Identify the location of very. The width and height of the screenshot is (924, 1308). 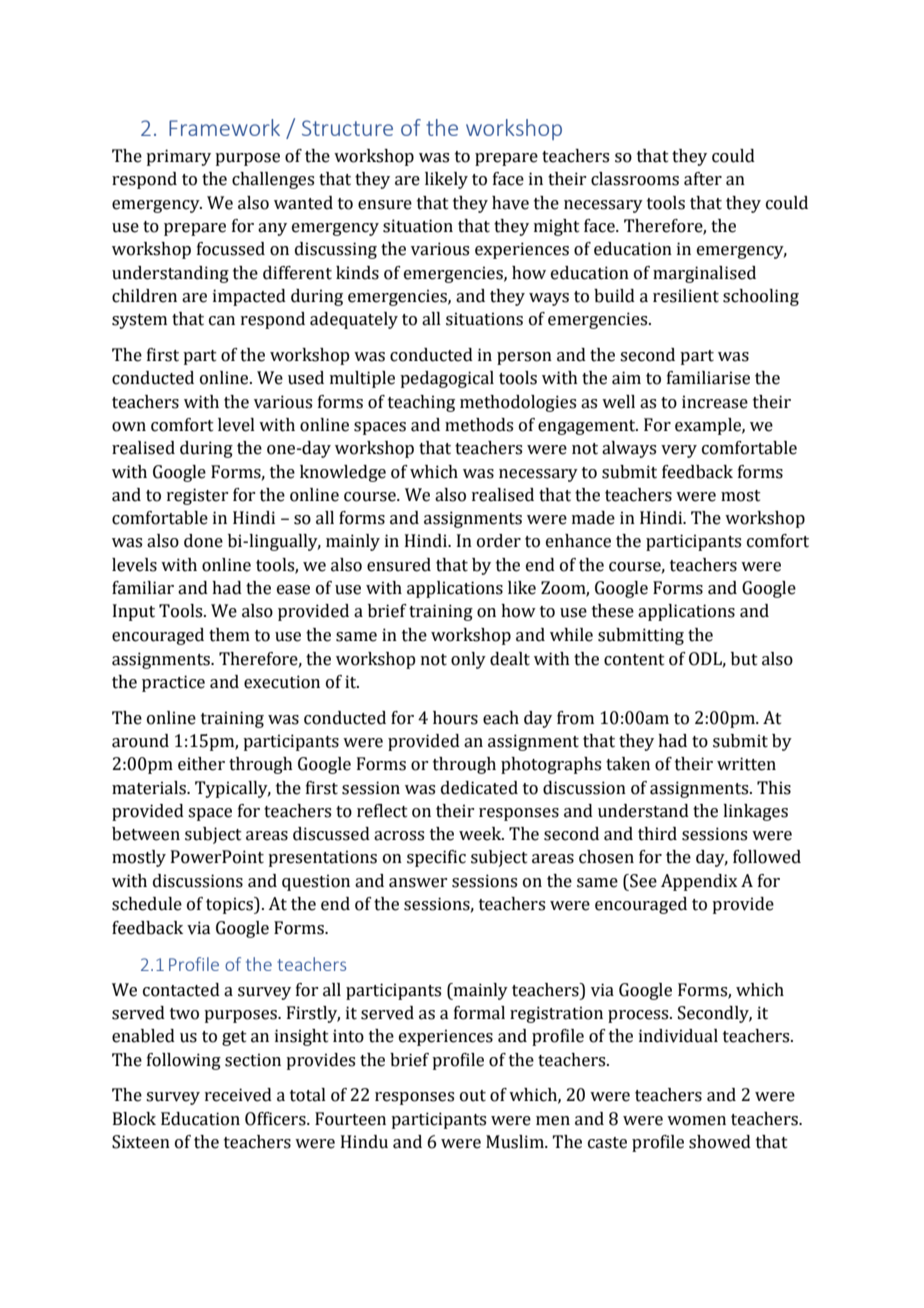
(679, 451).
